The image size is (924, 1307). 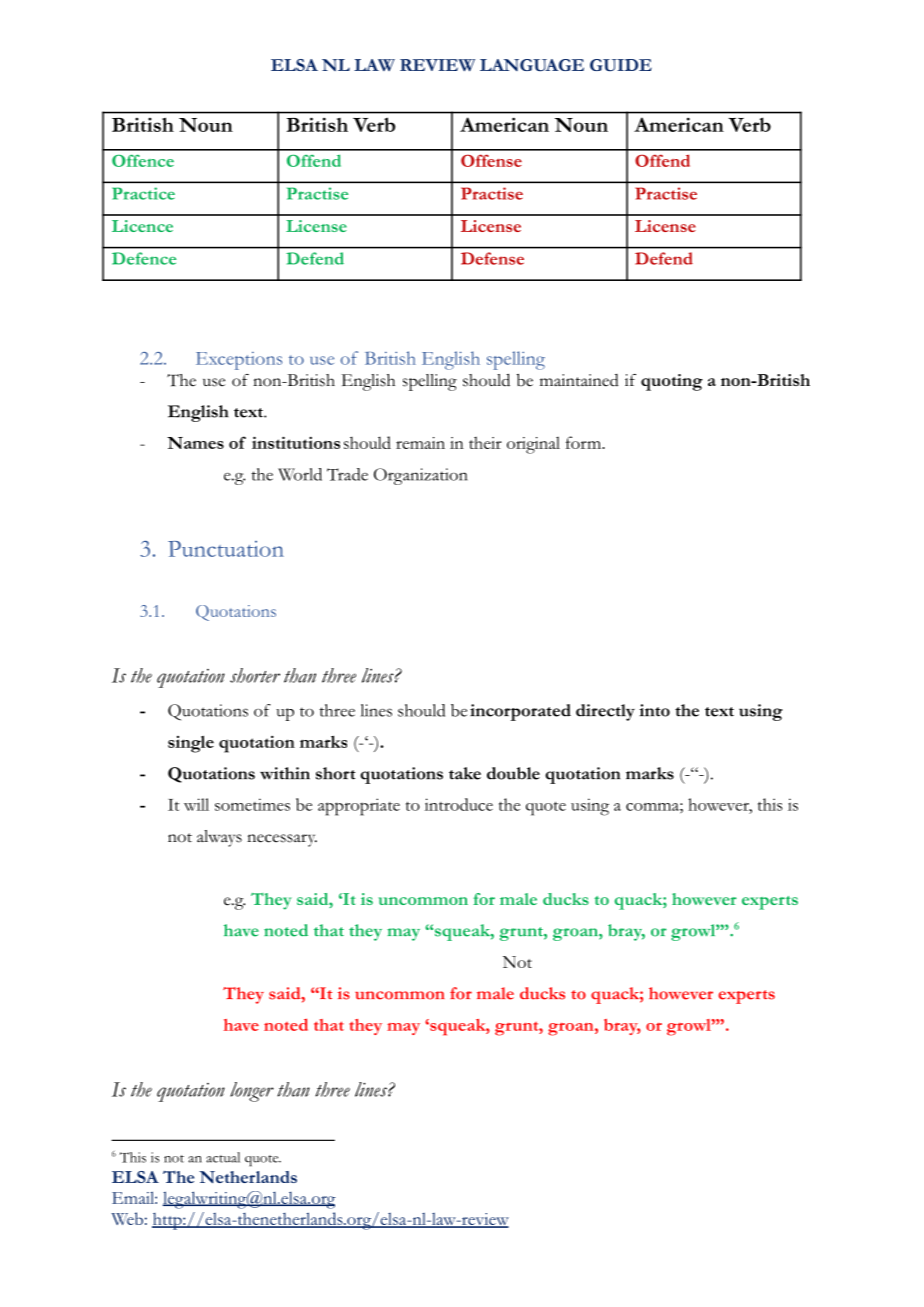 I want to click on Punctuation, so click(x=226, y=549).
